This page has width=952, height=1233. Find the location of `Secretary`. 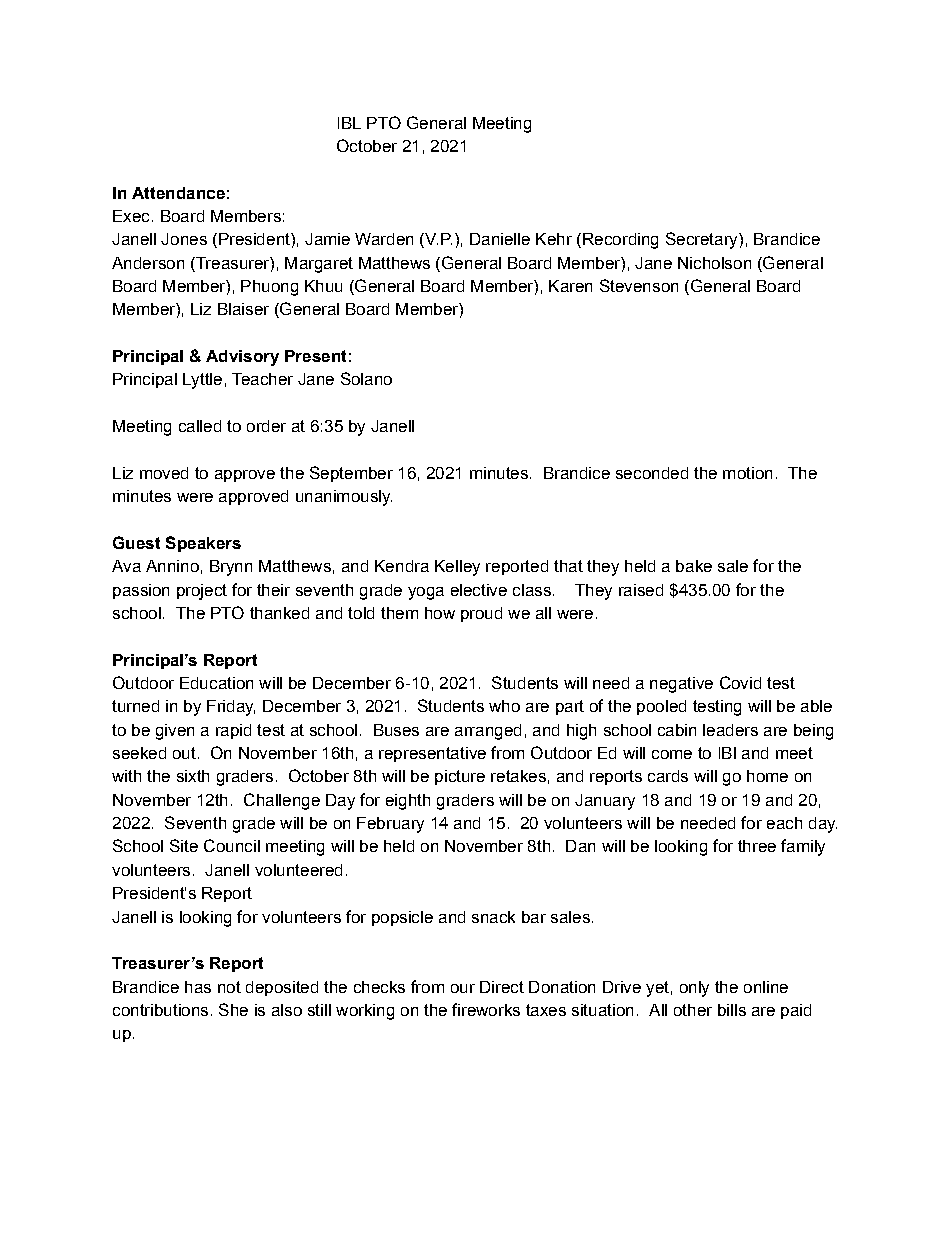

Secretary is located at coordinates (703, 240).
